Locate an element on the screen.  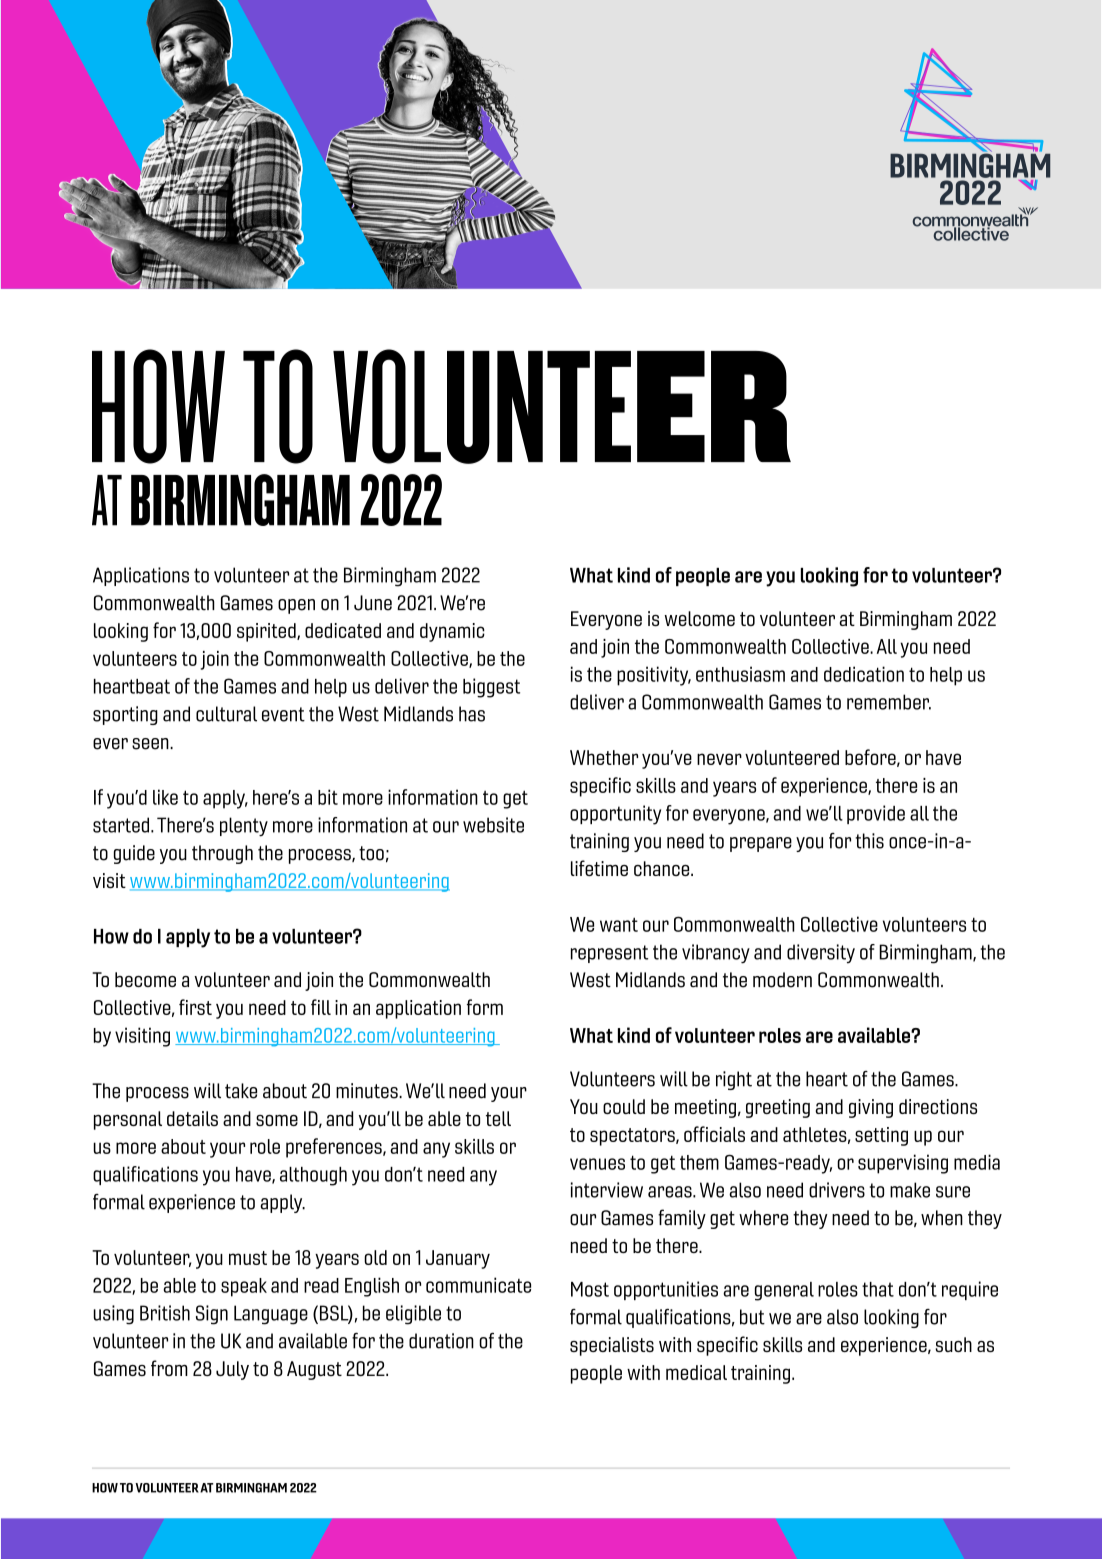
such is located at coordinates (953, 1344).
